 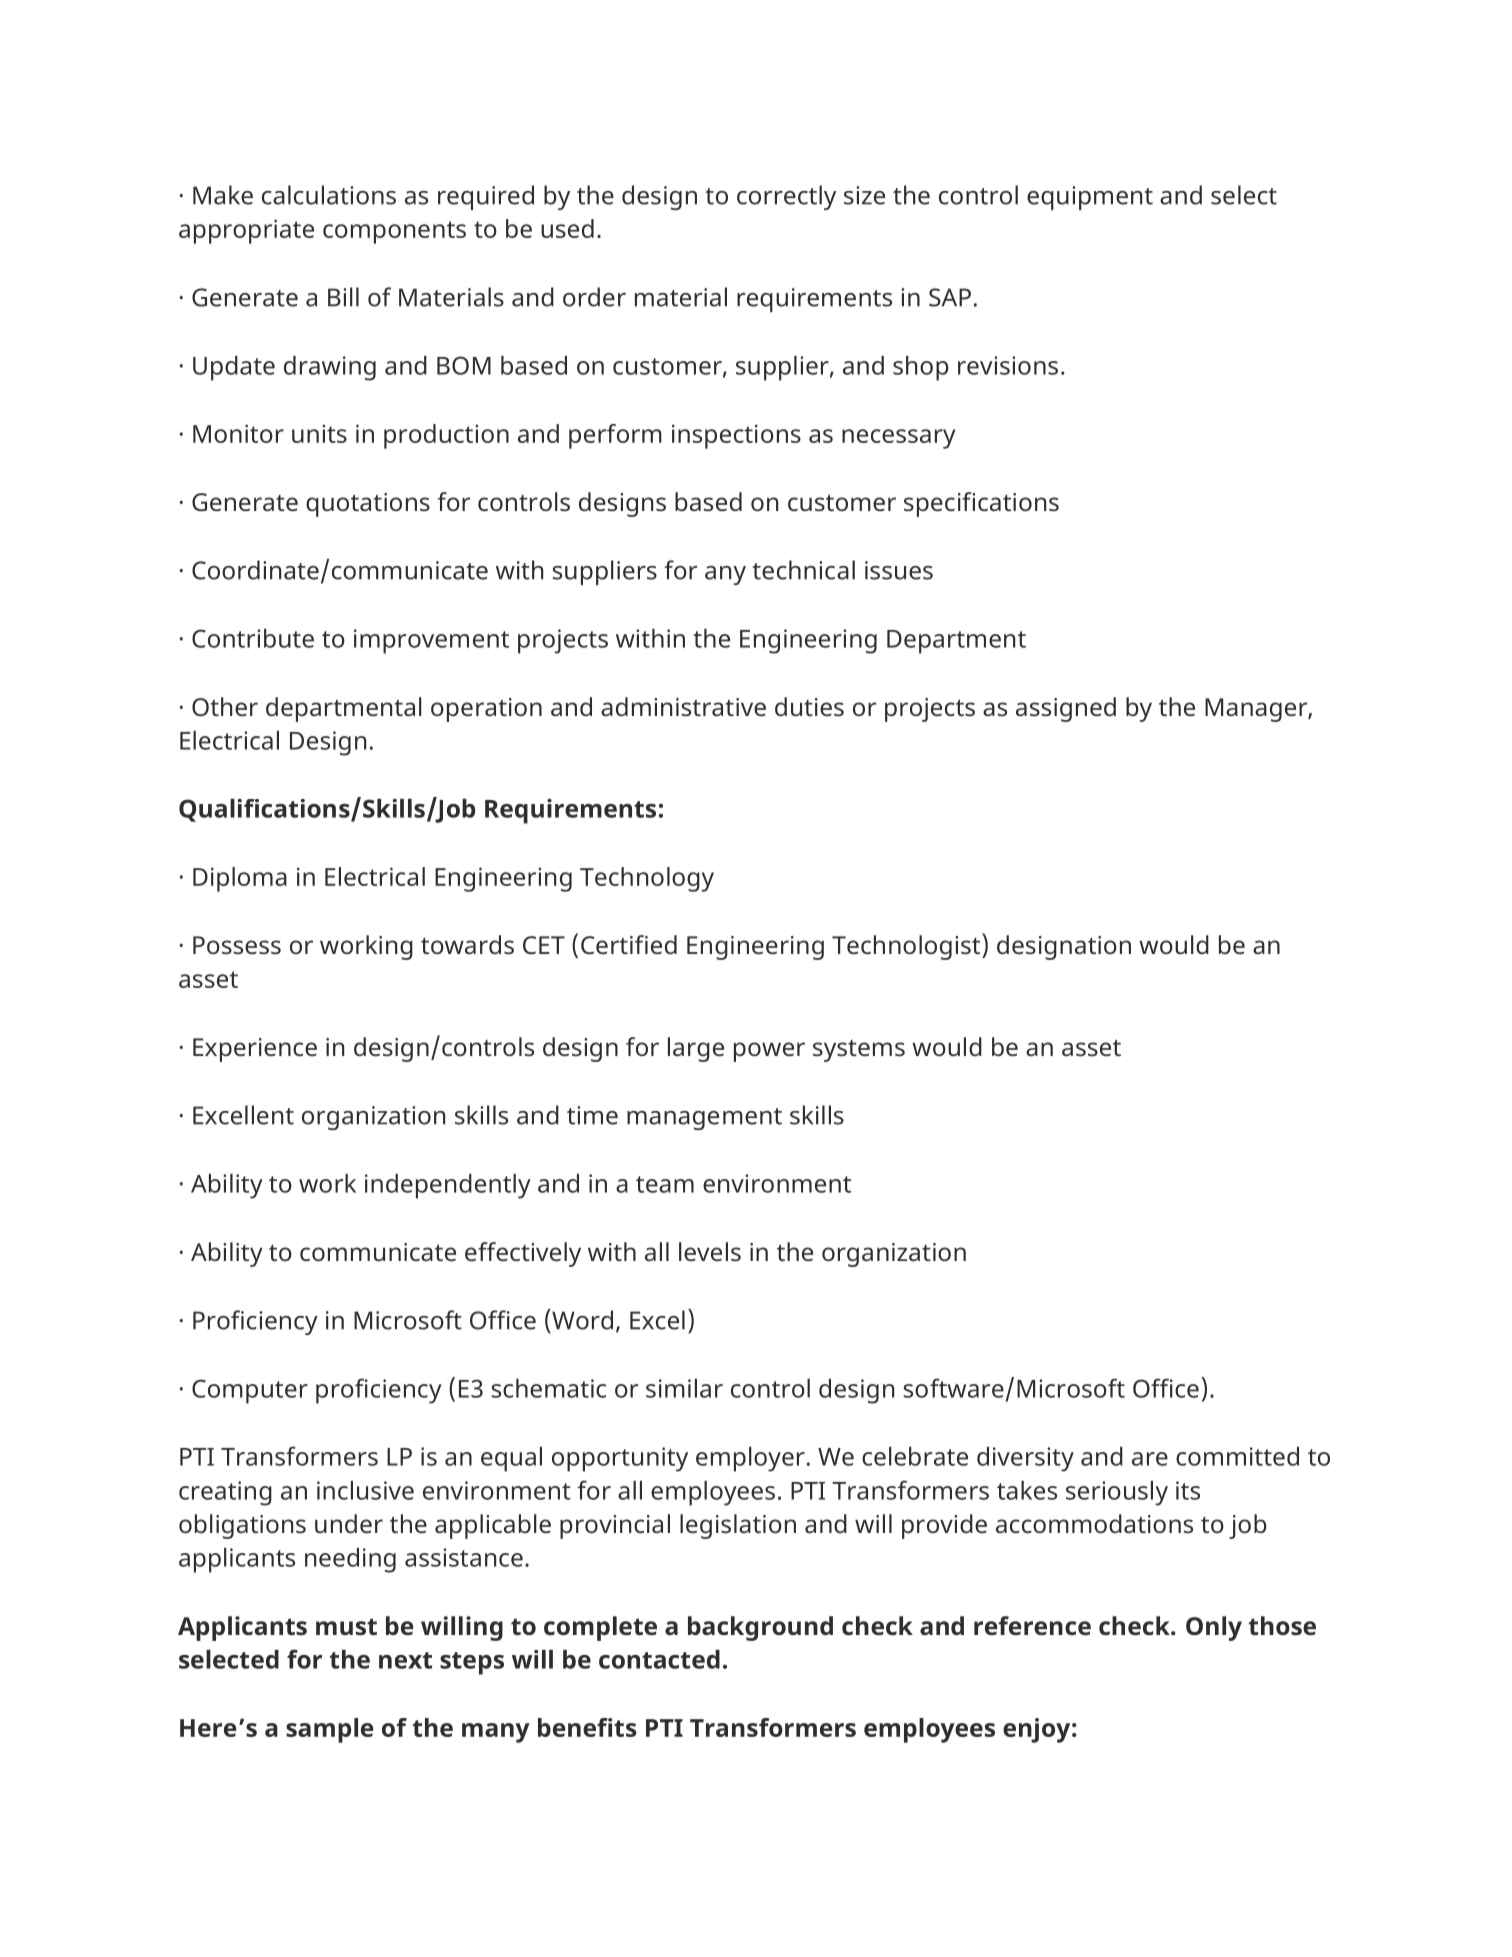 I want to click on Computer, so click(x=250, y=1391).
